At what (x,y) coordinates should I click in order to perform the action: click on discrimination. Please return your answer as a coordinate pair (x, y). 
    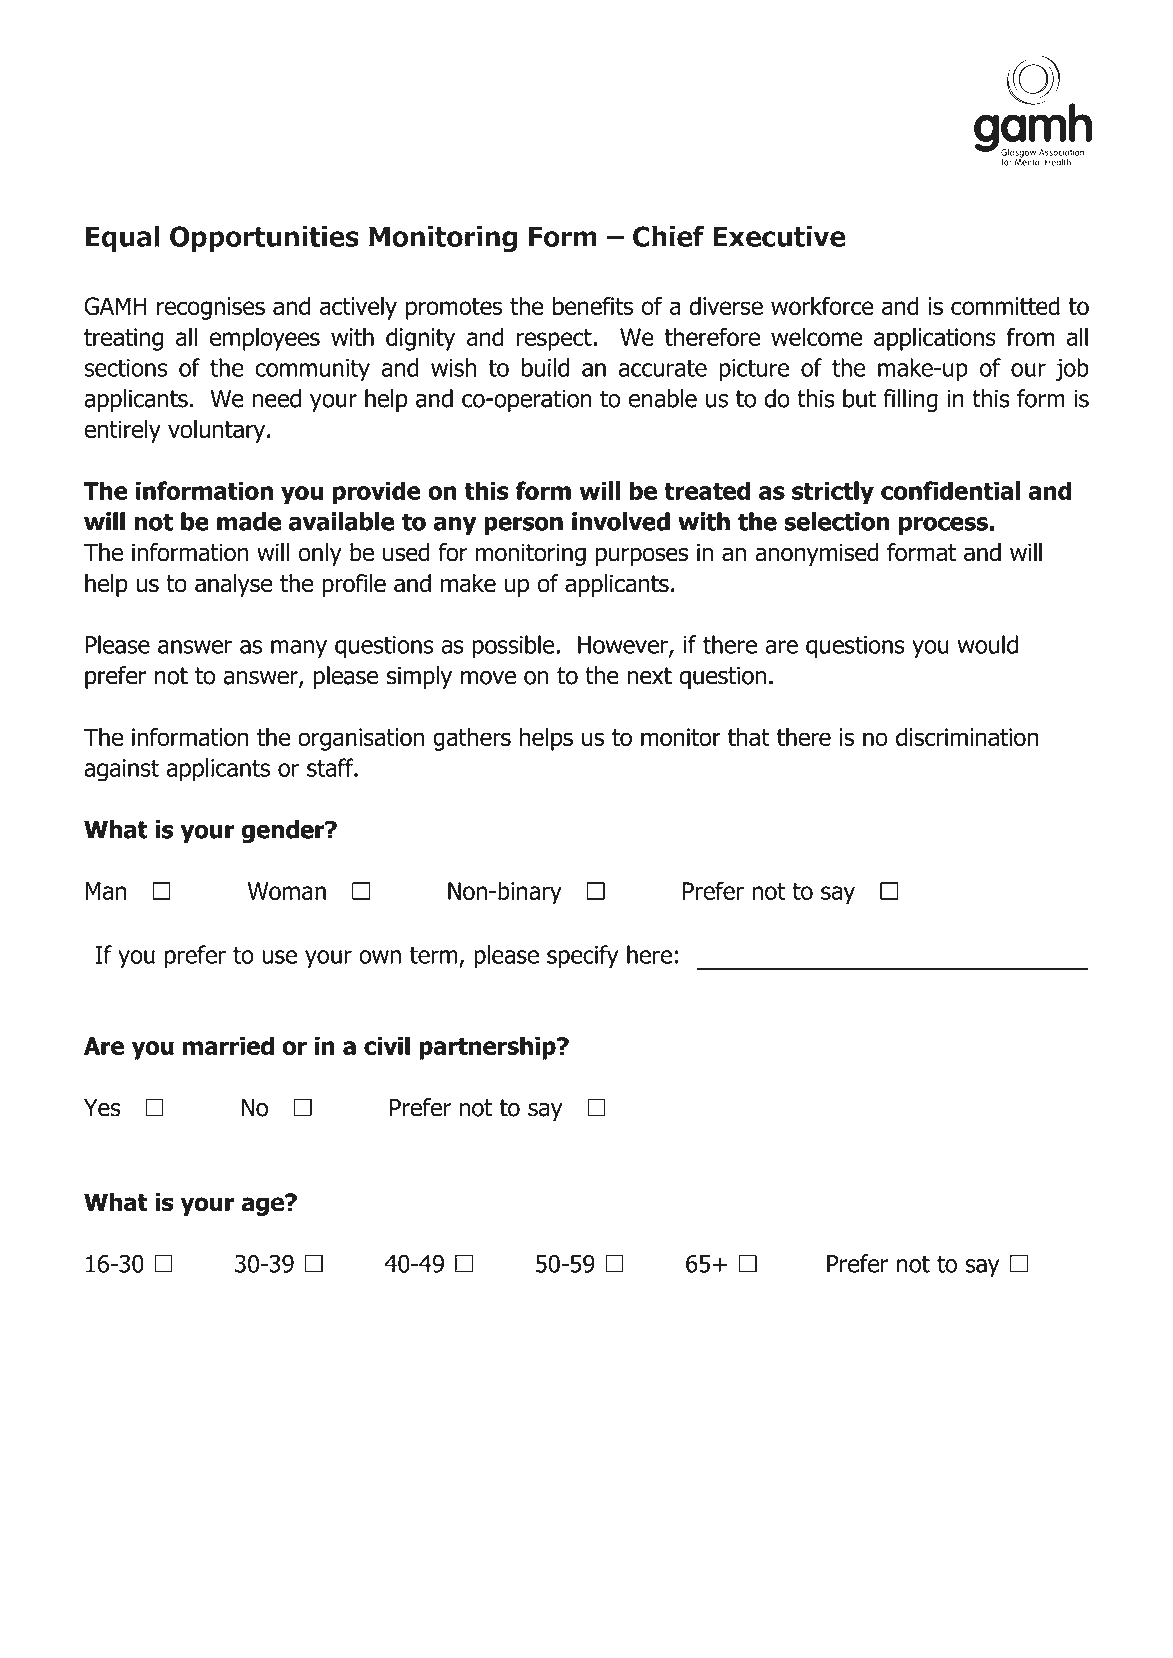
    Looking at the image, I should click on (967, 737).
